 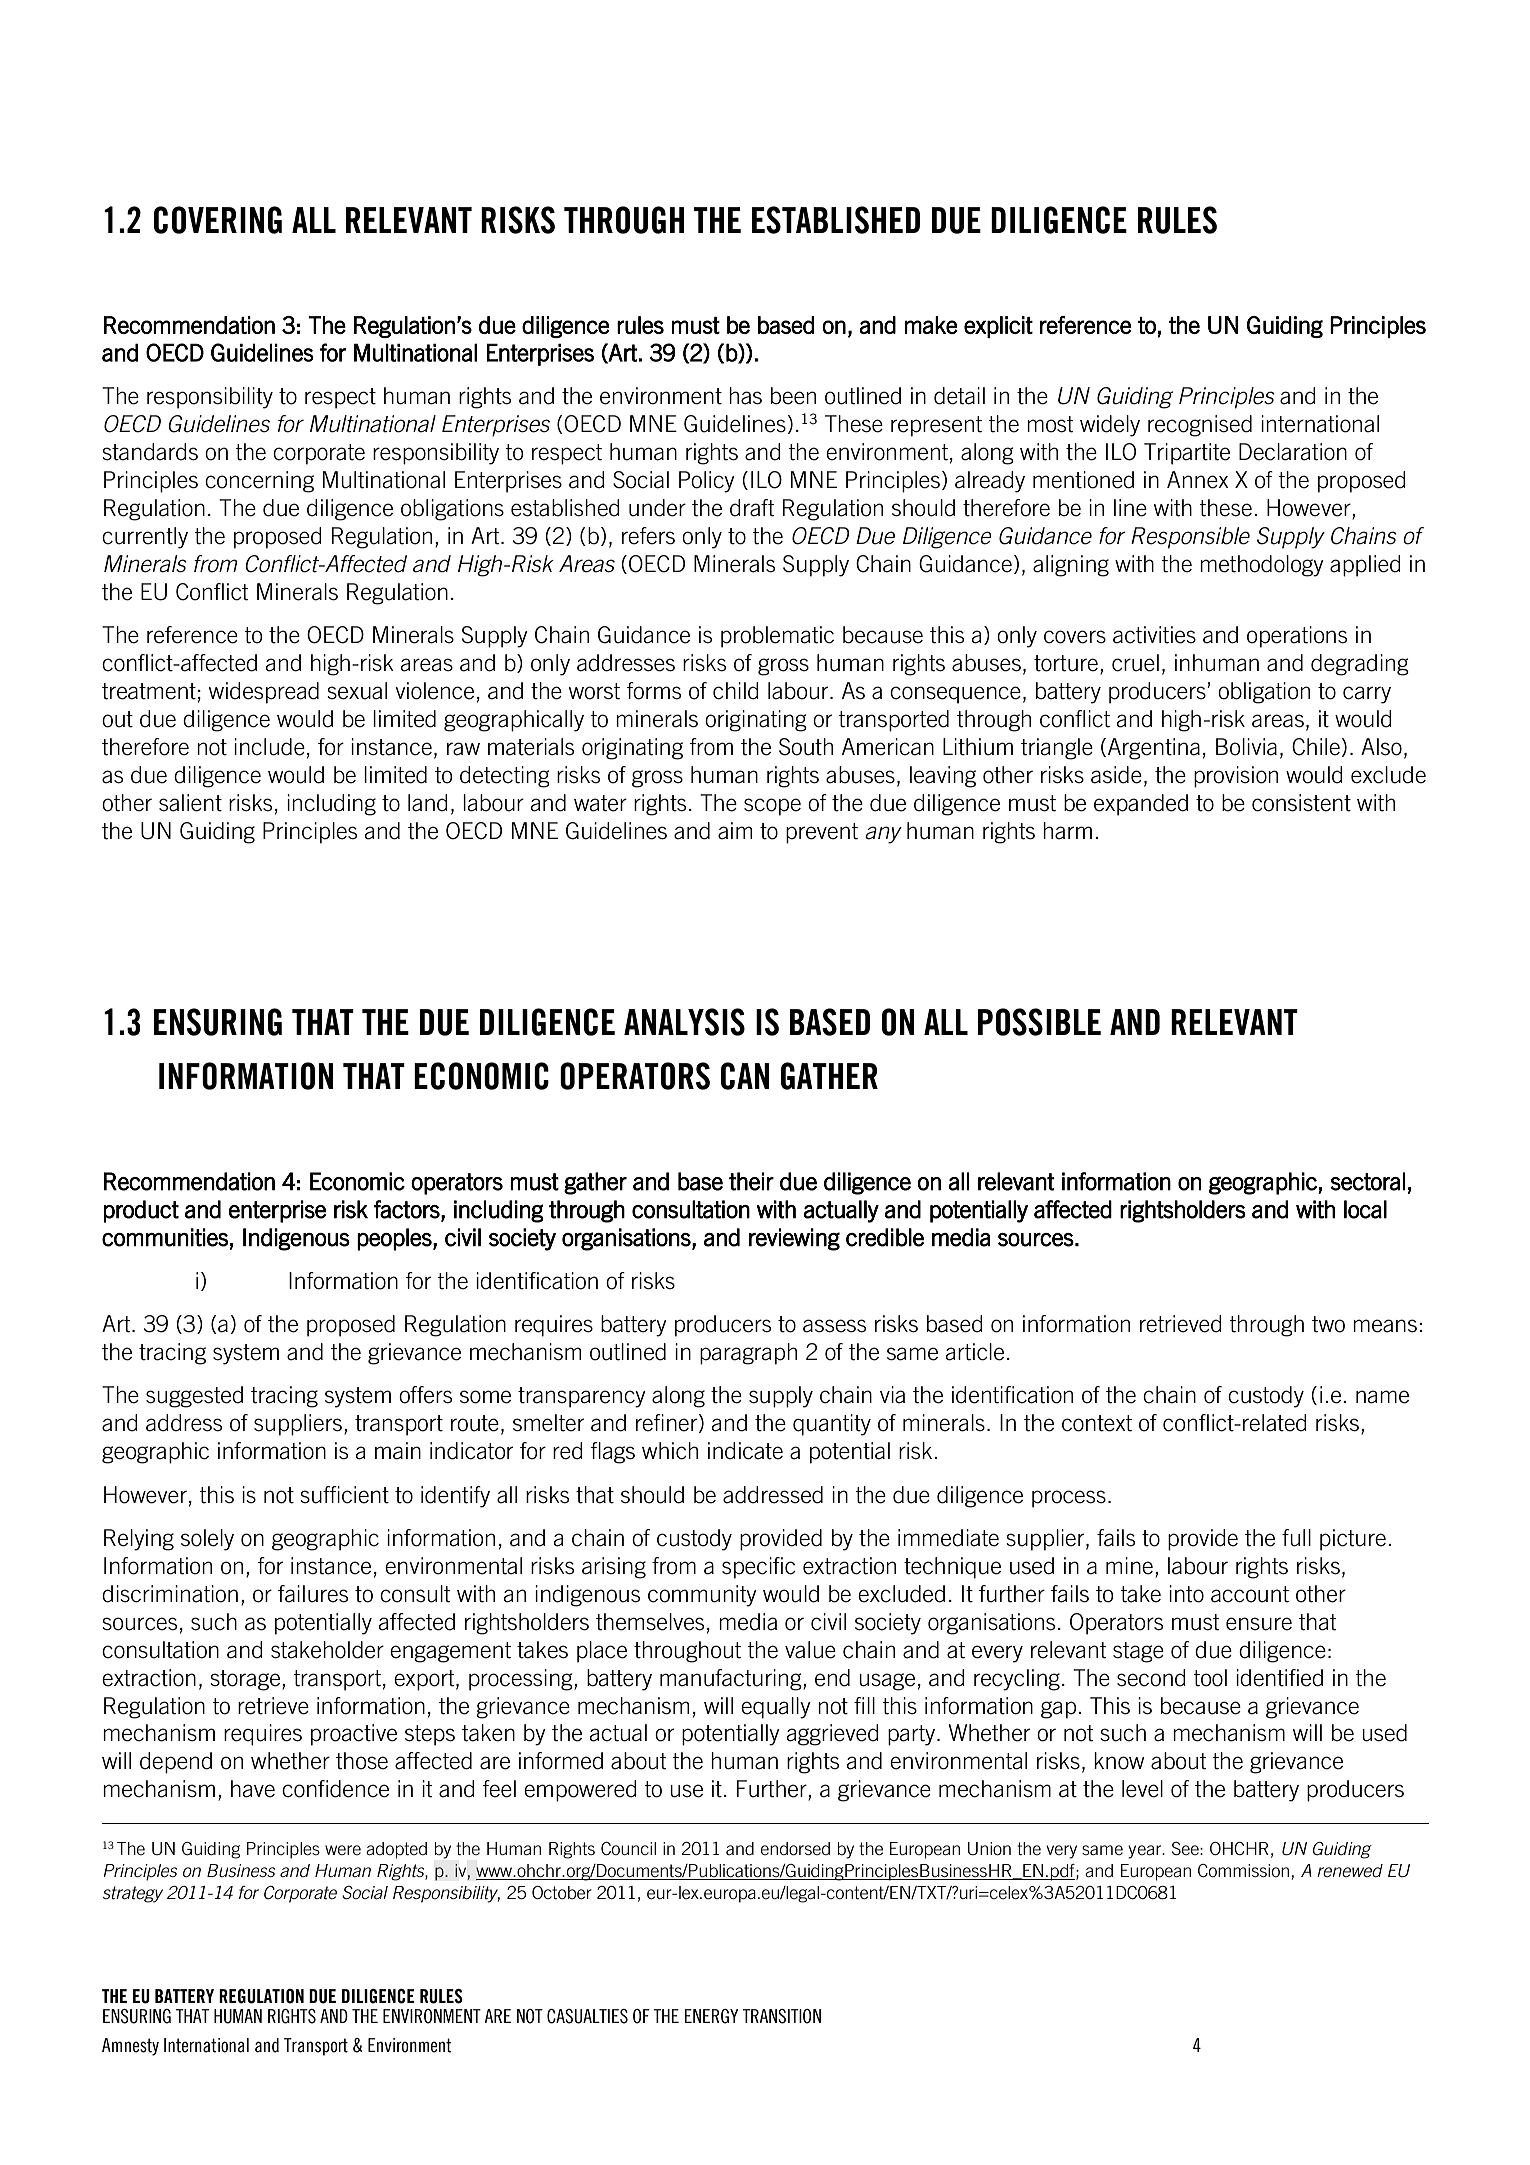 What do you see at coordinates (1097, 1423) in the screenshot?
I see `context` at bounding box center [1097, 1423].
